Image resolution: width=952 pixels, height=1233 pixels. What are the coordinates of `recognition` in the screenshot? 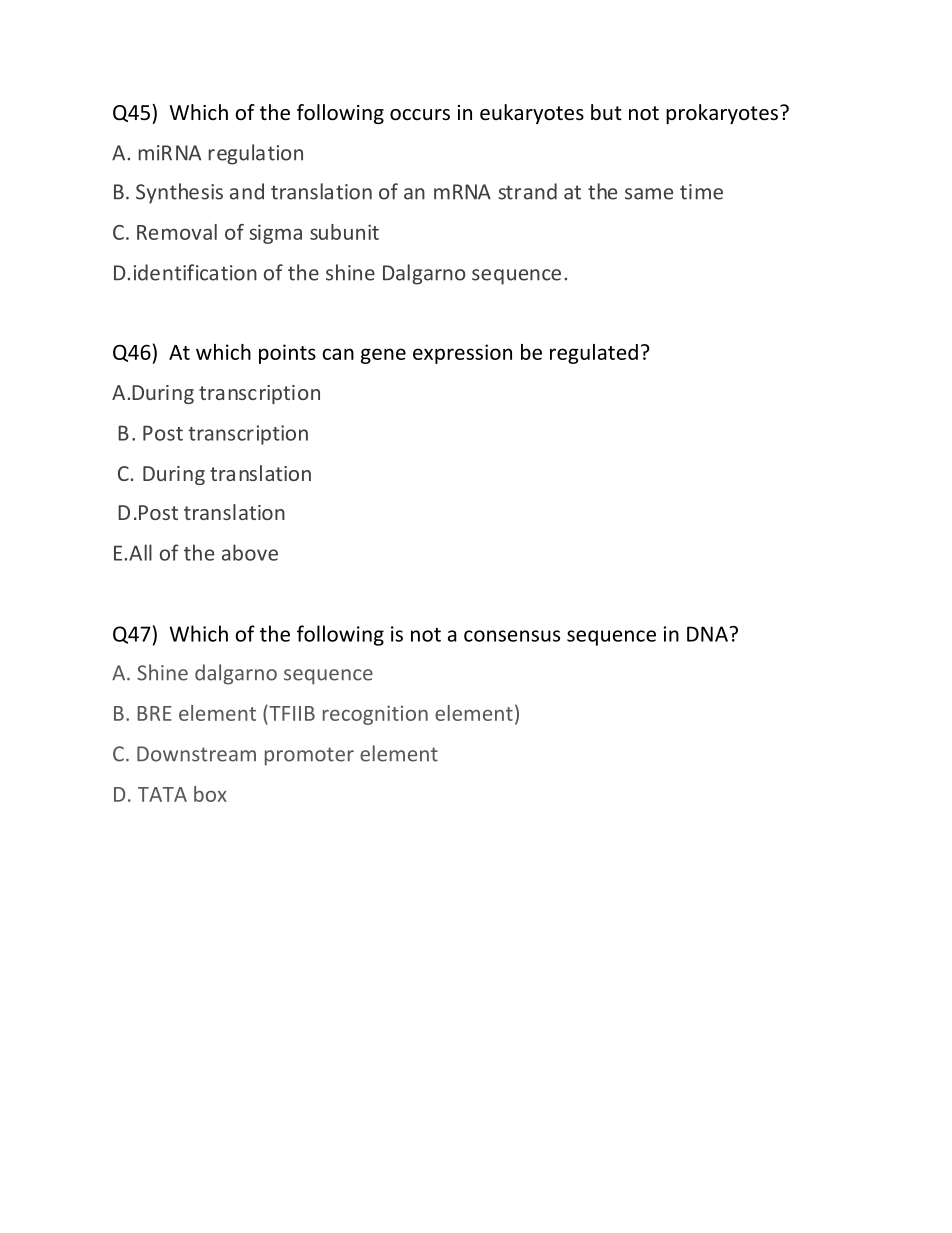 It's located at (375, 715).
